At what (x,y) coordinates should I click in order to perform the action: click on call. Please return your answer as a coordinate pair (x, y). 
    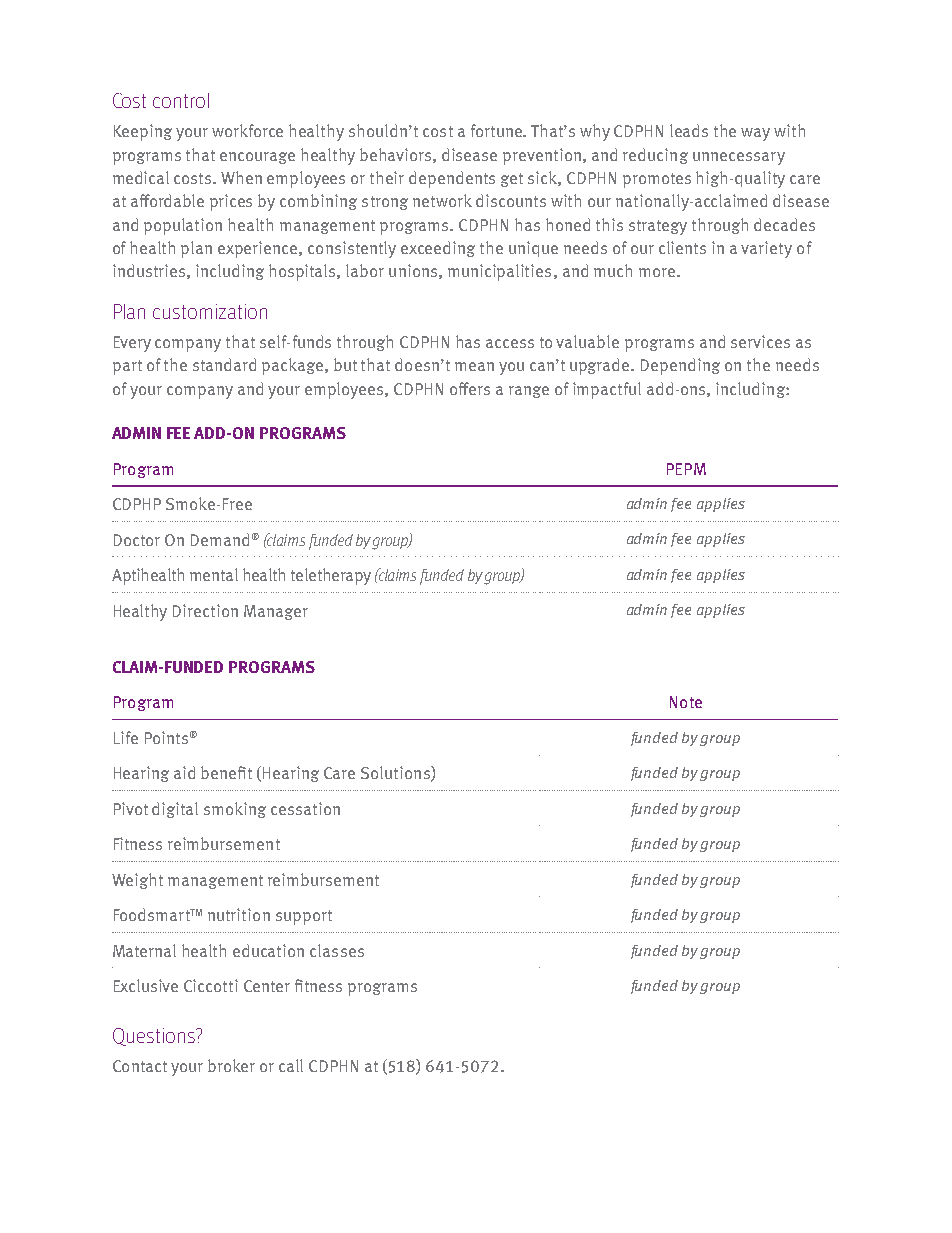
    Looking at the image, I should click on (291, 1065).
